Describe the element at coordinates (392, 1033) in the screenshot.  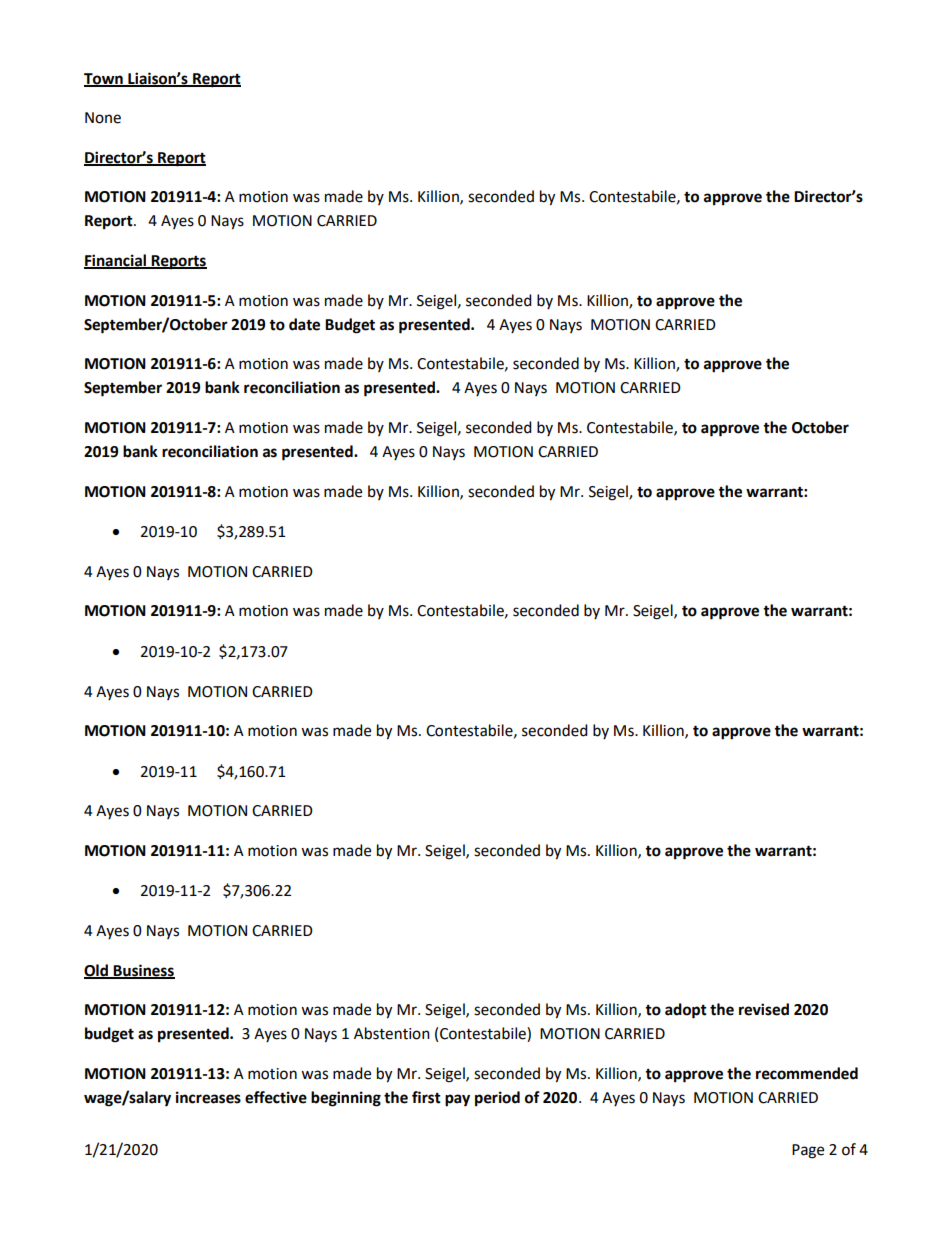
I see `Abstention` at that location.
